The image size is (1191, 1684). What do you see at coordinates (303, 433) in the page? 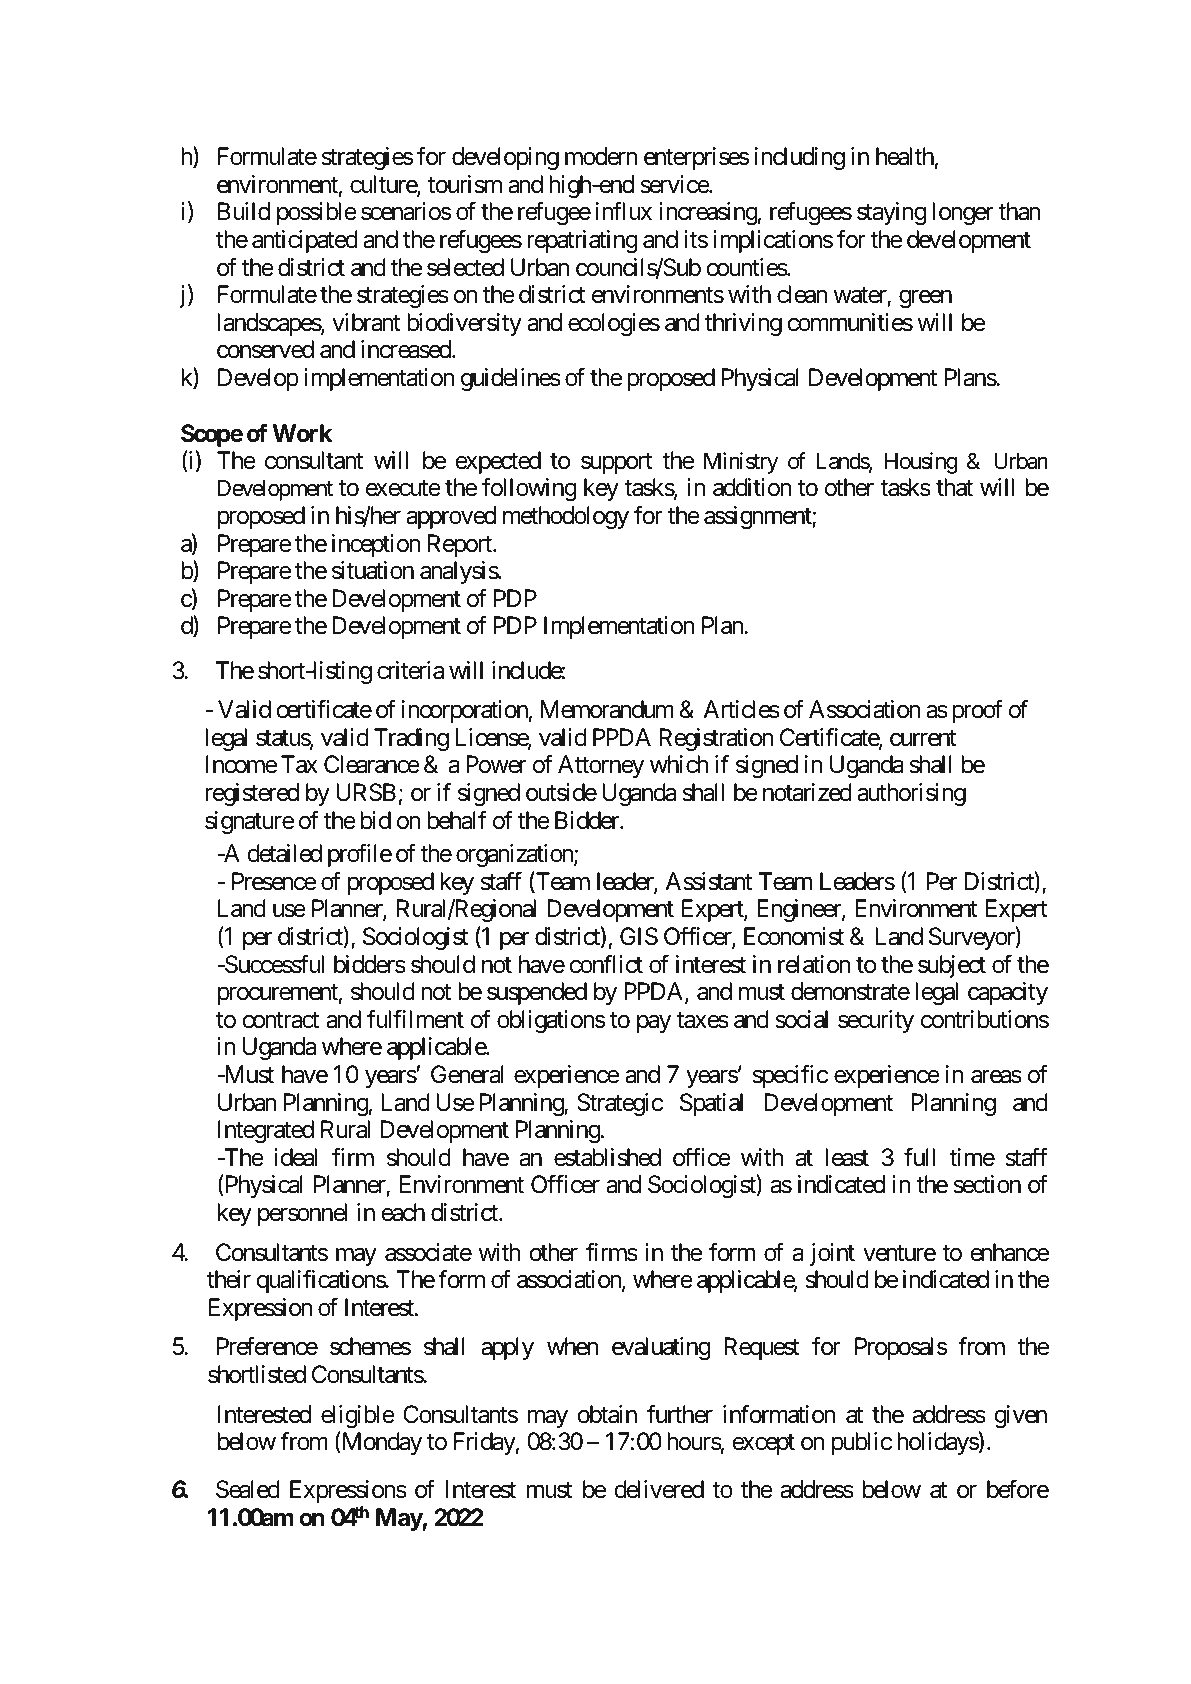
I see `Work` at bounding box center [303, 433].
